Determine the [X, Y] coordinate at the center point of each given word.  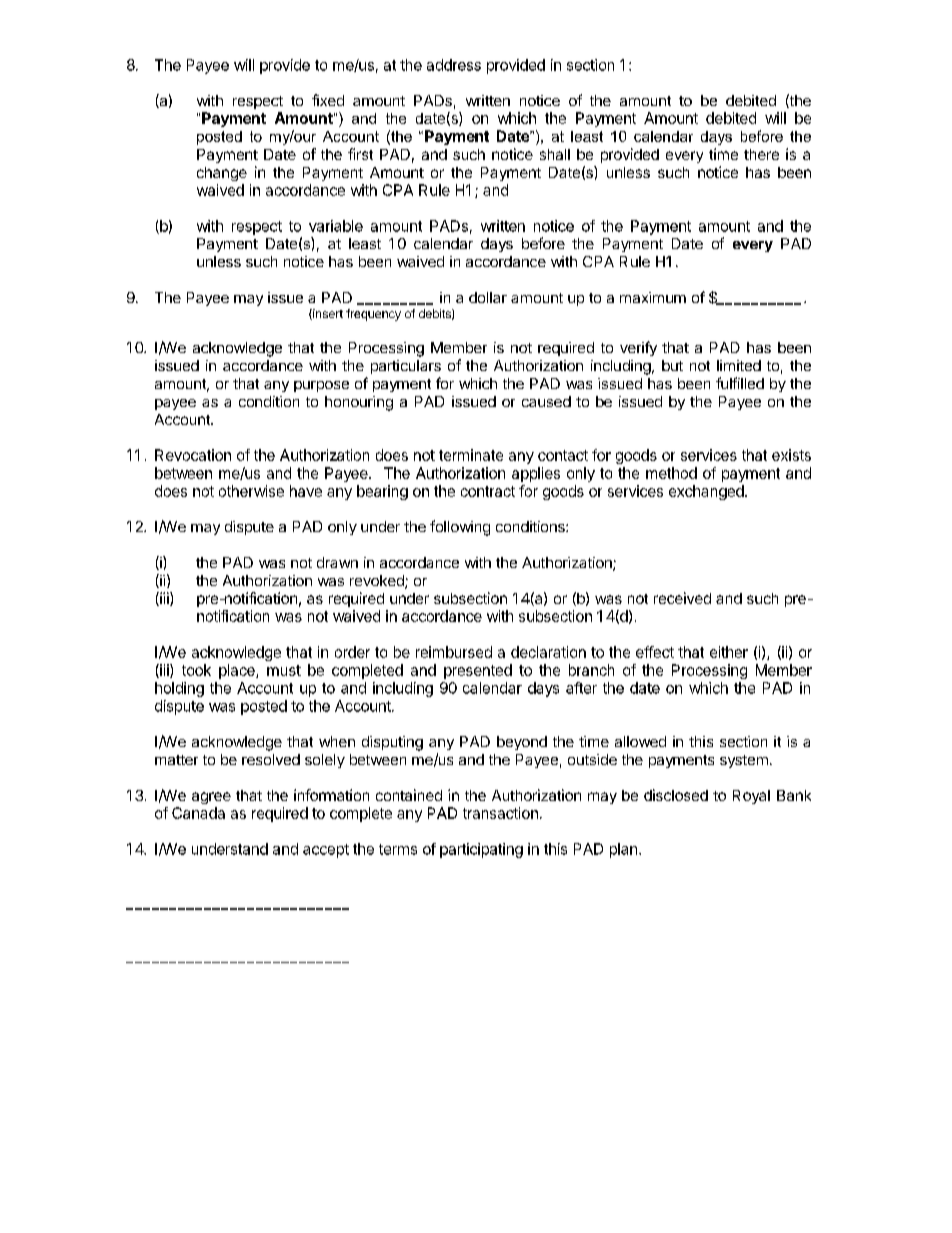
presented [478, 671]
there [761, 154]
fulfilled [740, 383]
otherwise [251, 491]
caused [546, 401]
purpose [321, 386]
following [460, 528]
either [729, 652]
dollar [488, 297]
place [238, 671]
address [454, 65]
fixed [328, 100]
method [671, 473]
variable [336, 226]
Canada [198, 813]
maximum [653, 297]
